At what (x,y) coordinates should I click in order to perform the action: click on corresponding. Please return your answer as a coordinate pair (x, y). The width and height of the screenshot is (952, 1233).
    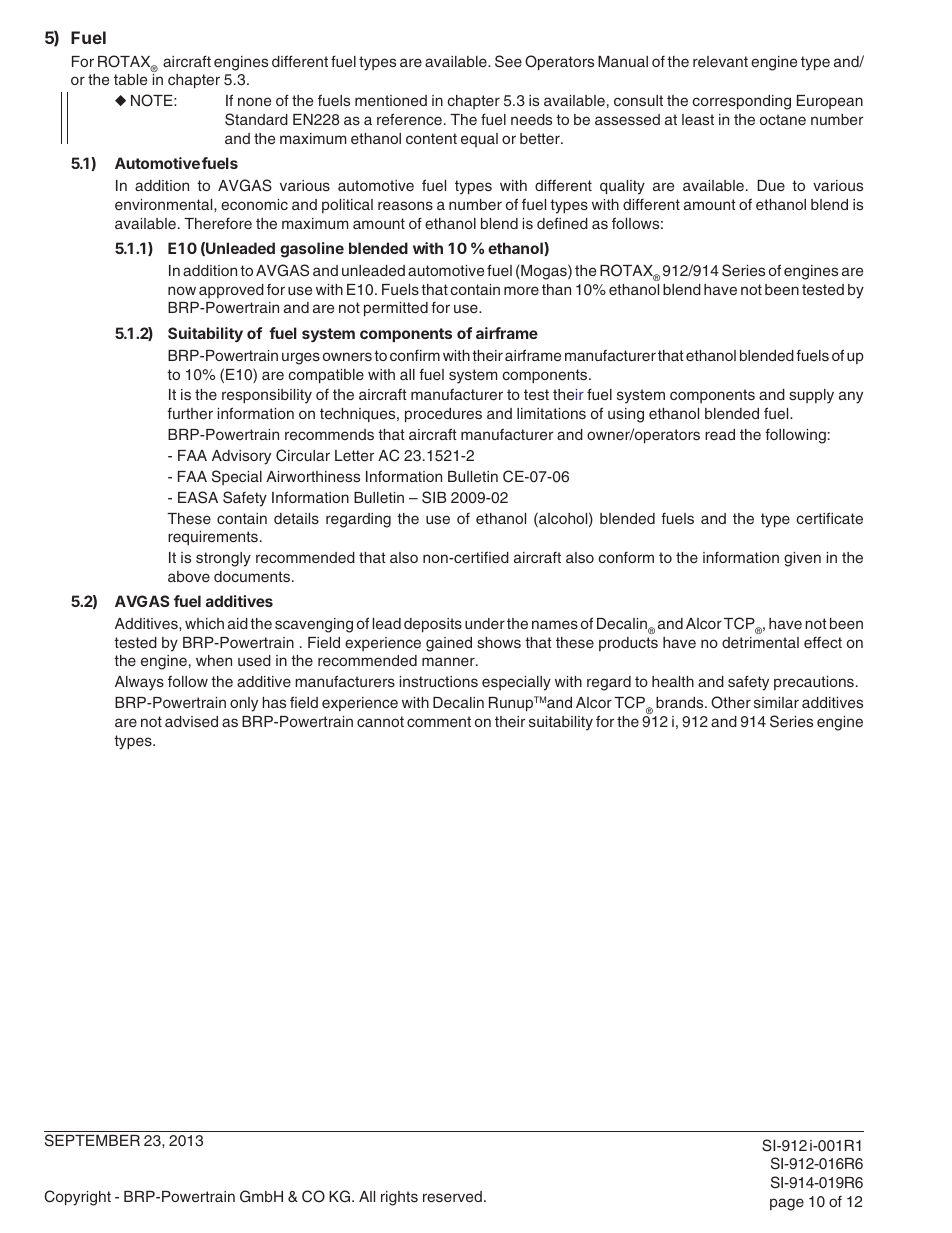
    Looking at the image, I should click on (741, 102).
